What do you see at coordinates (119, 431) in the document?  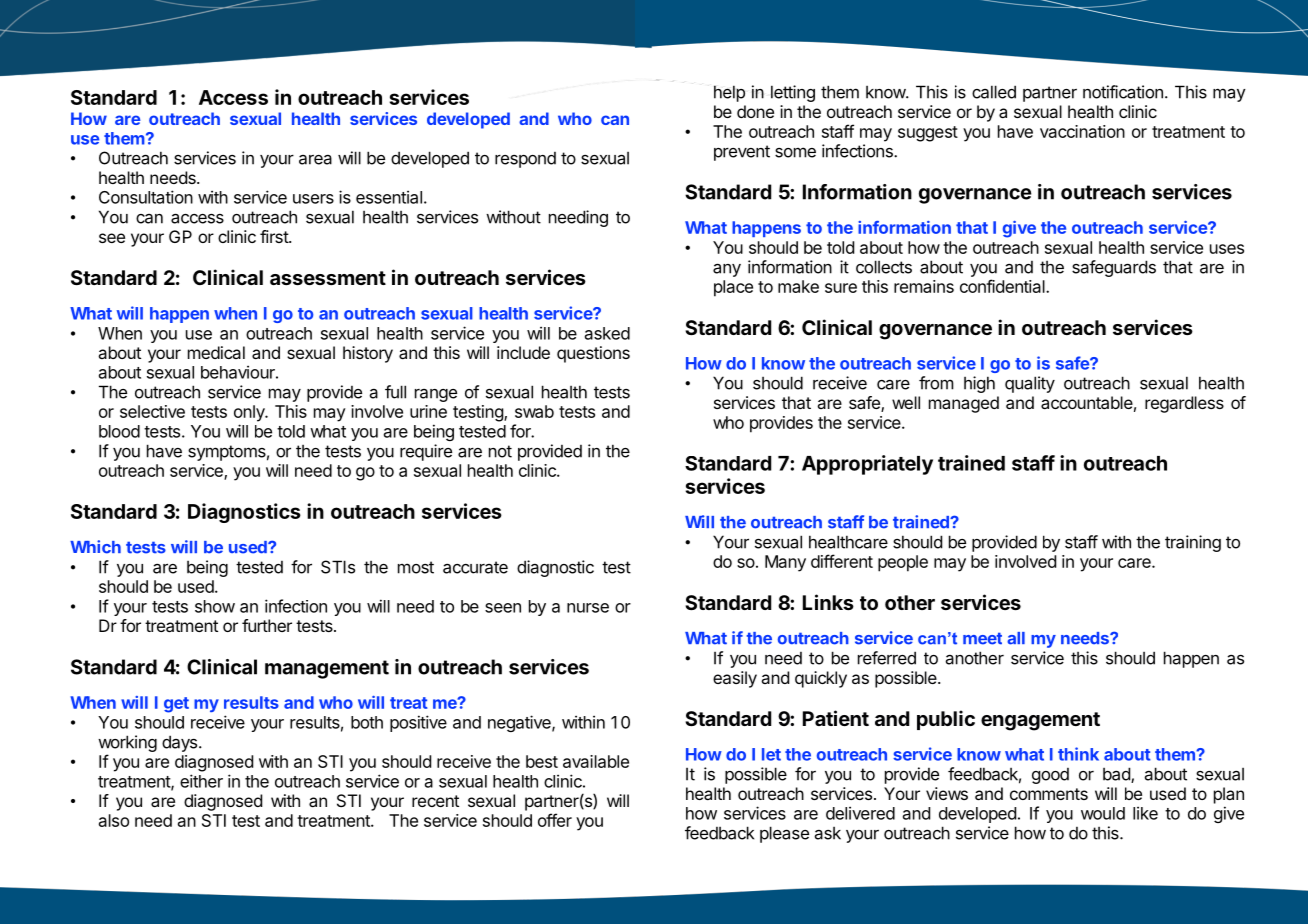 I see `blood` at bounding box center [119, 431].
